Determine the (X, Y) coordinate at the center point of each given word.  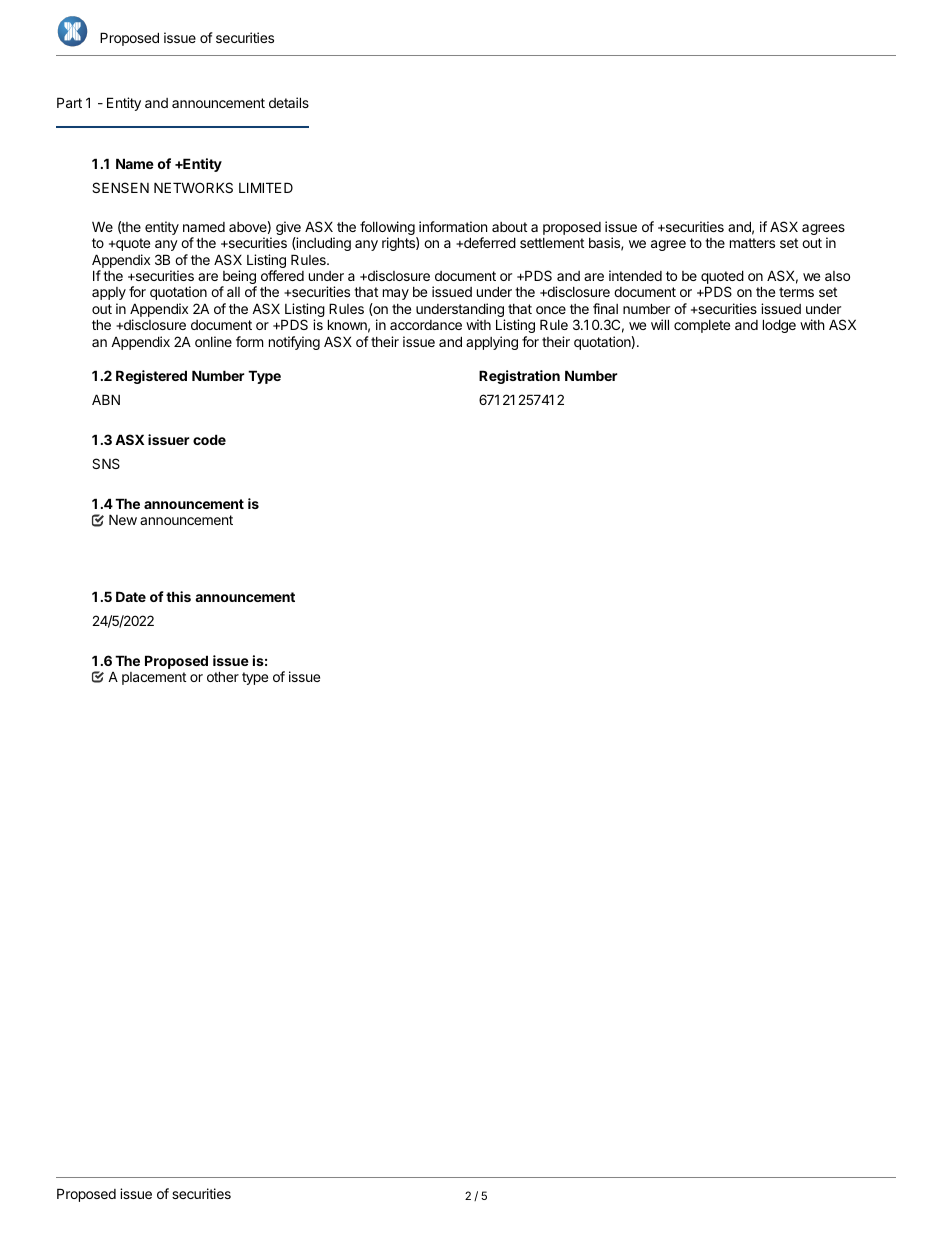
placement (154, 678)
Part (69, 102)
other (223, 676)
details (289, 102)
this (178, 596)
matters (752, 243)
